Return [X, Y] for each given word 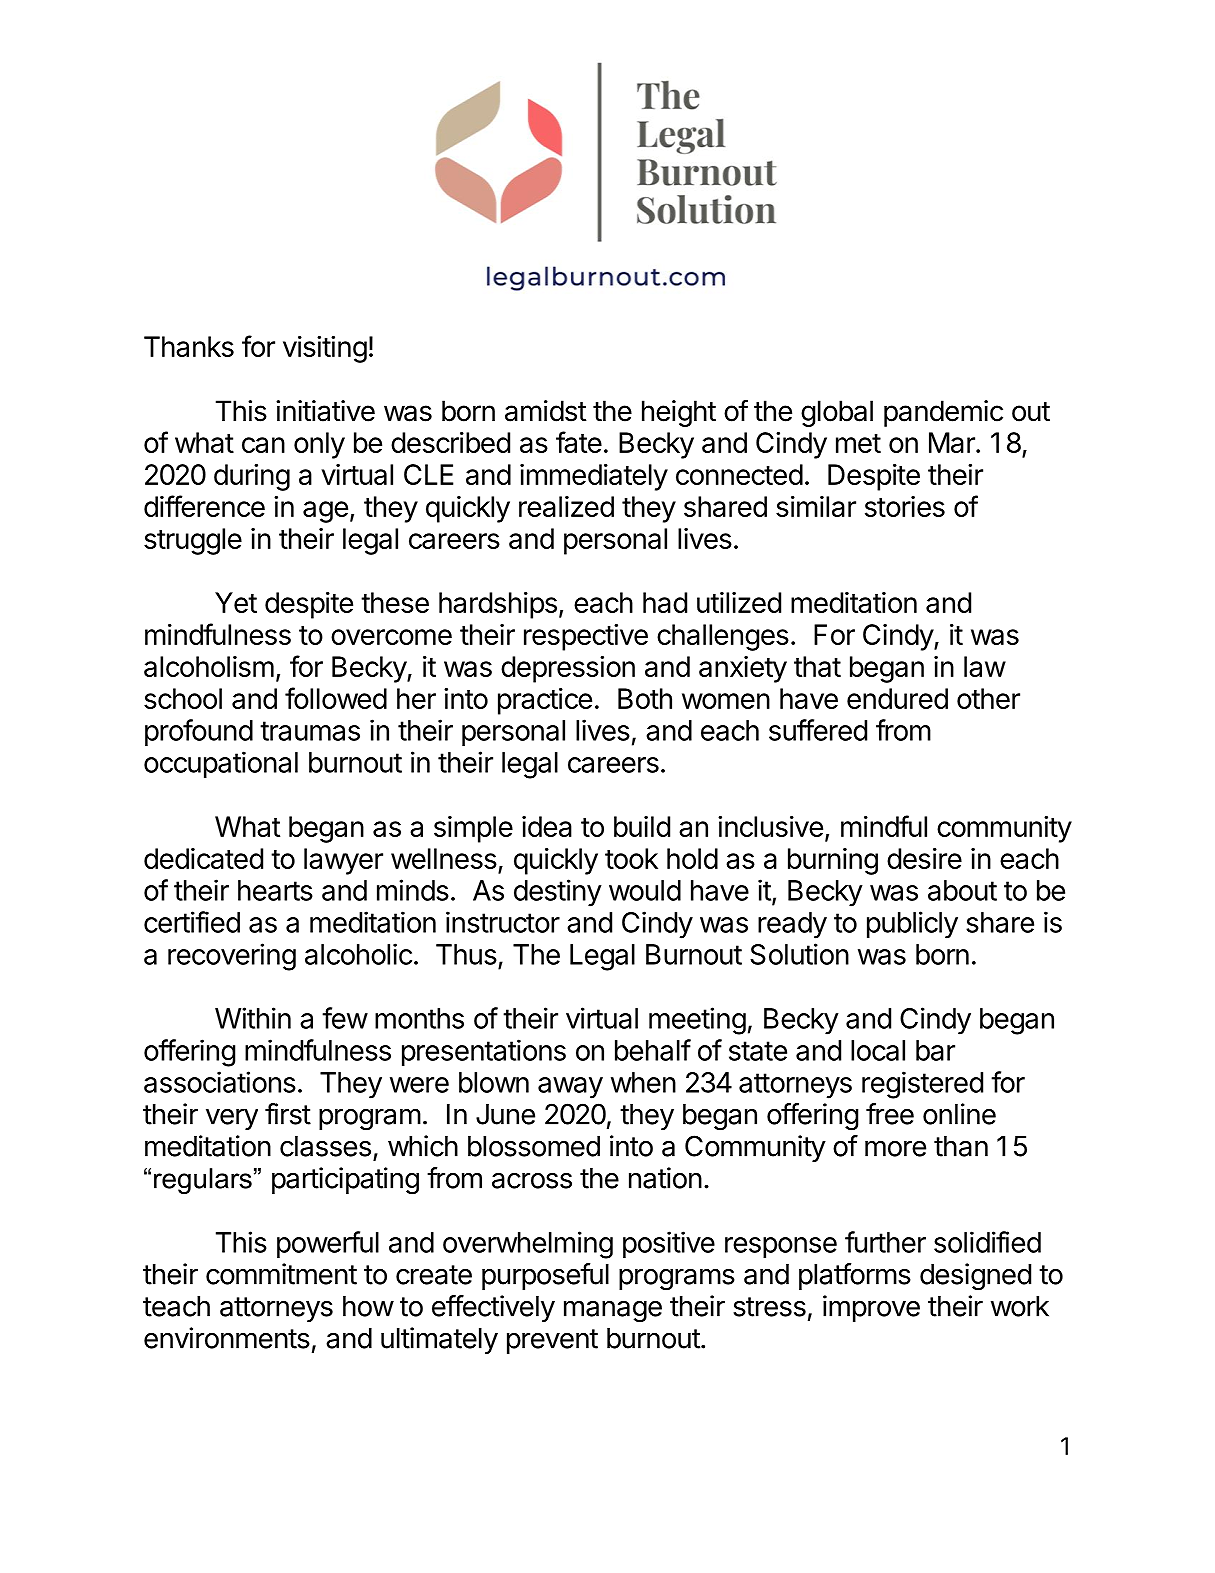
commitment [281, 1274]
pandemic [943, 413]
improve [871, 1308]
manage [613, 1311]
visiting [325, 349]
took [631, 858]
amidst [546, 411]
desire [924, 858]
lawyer [343, 861]
